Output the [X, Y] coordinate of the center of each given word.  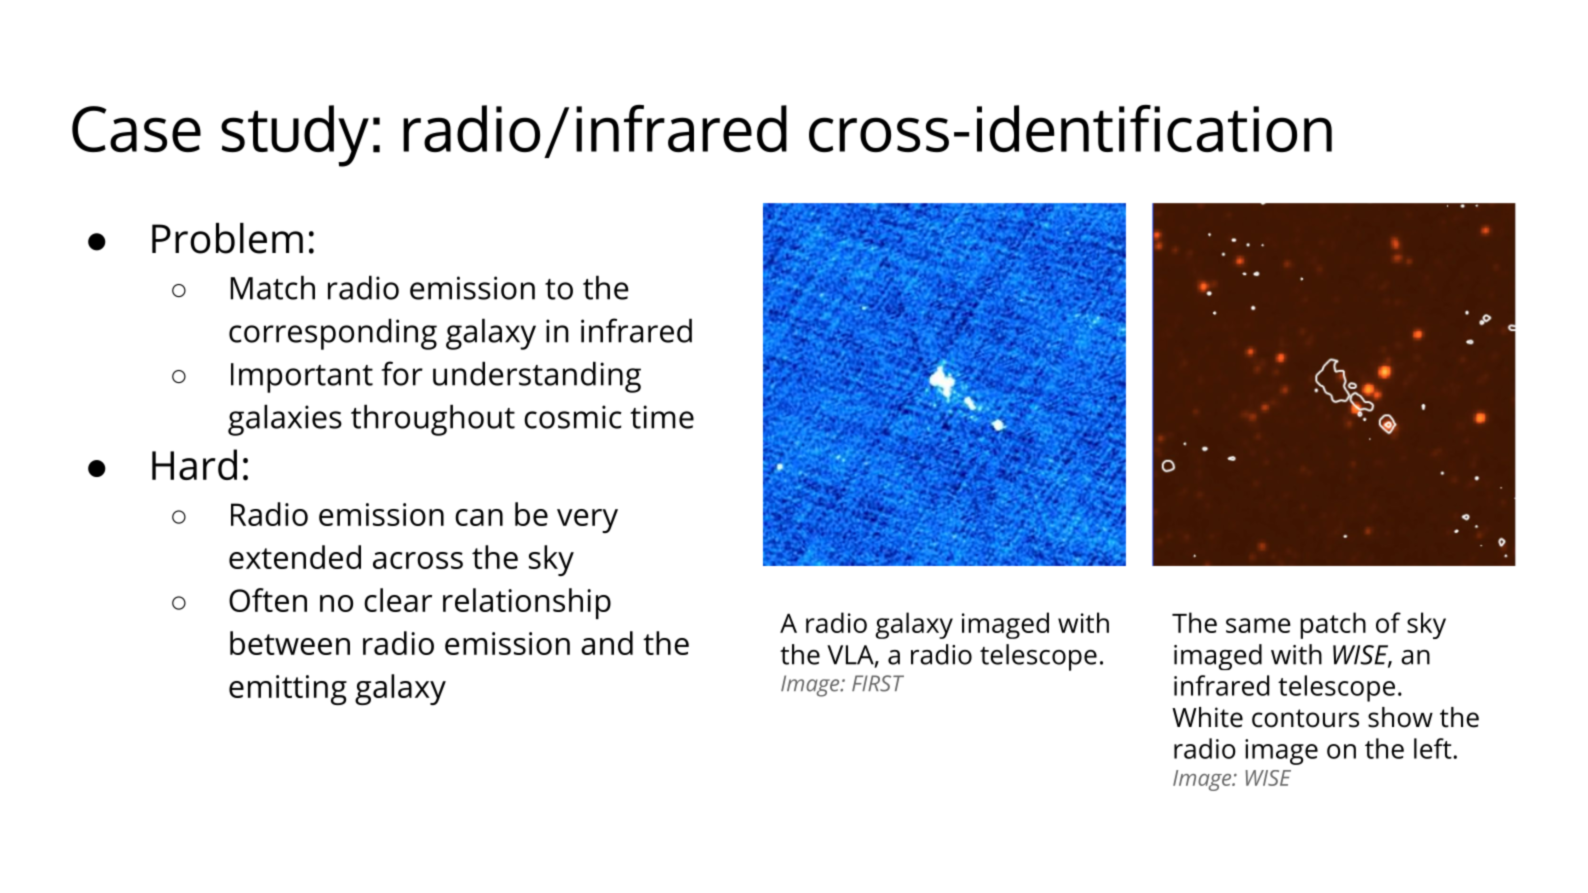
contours [1305, 718]
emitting [288, 690]
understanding [537, 377]
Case [136, 129]
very [587, 521]
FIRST [878, 683]
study [295, 136]
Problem [227, 238]
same [1258, 625]
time [662, 417]
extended [295, 557]
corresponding [333, 334]
